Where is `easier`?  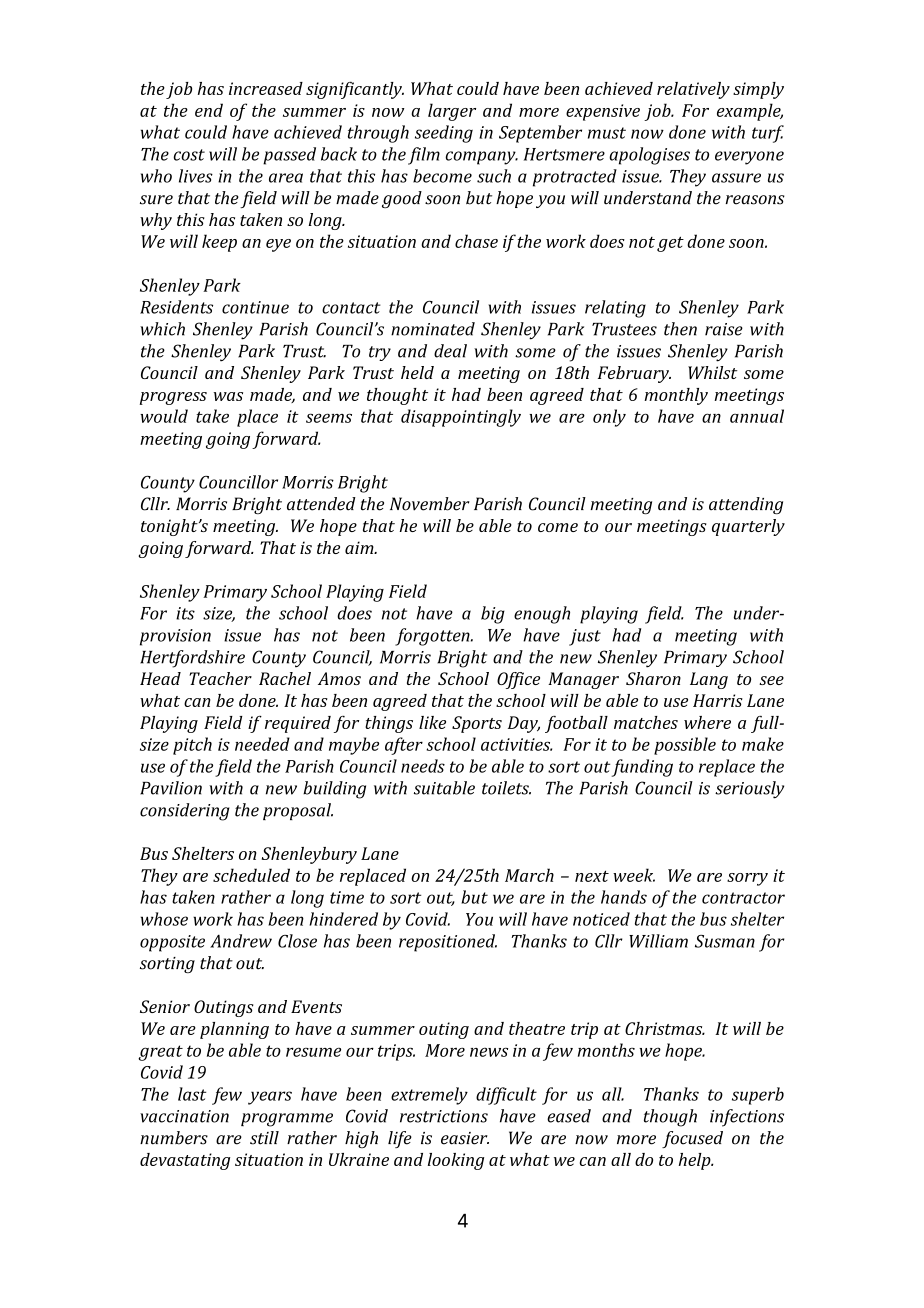 easier is located at coordinates (465, 1138).
